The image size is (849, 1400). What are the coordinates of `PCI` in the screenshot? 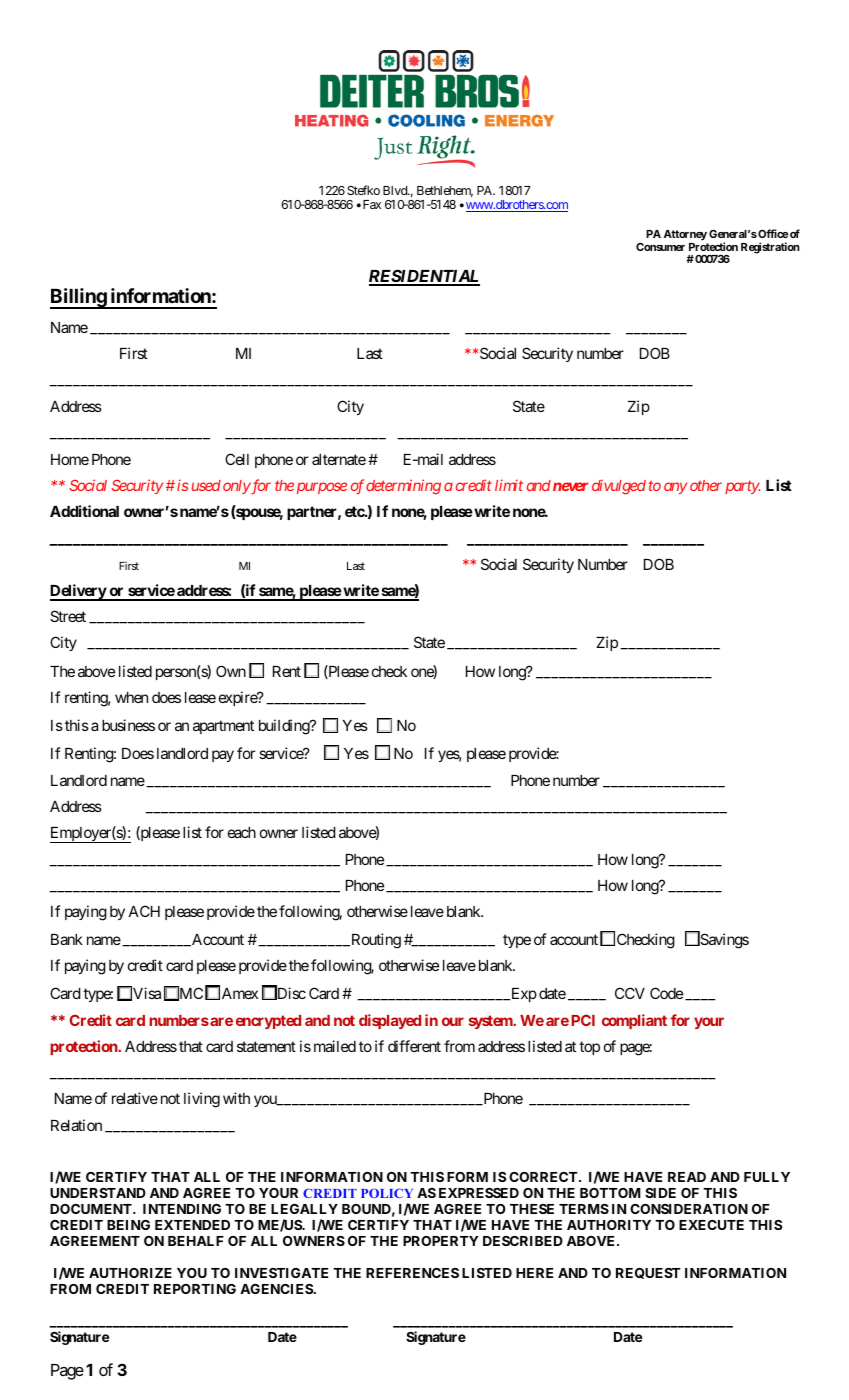 It's located at (583, 1020).
